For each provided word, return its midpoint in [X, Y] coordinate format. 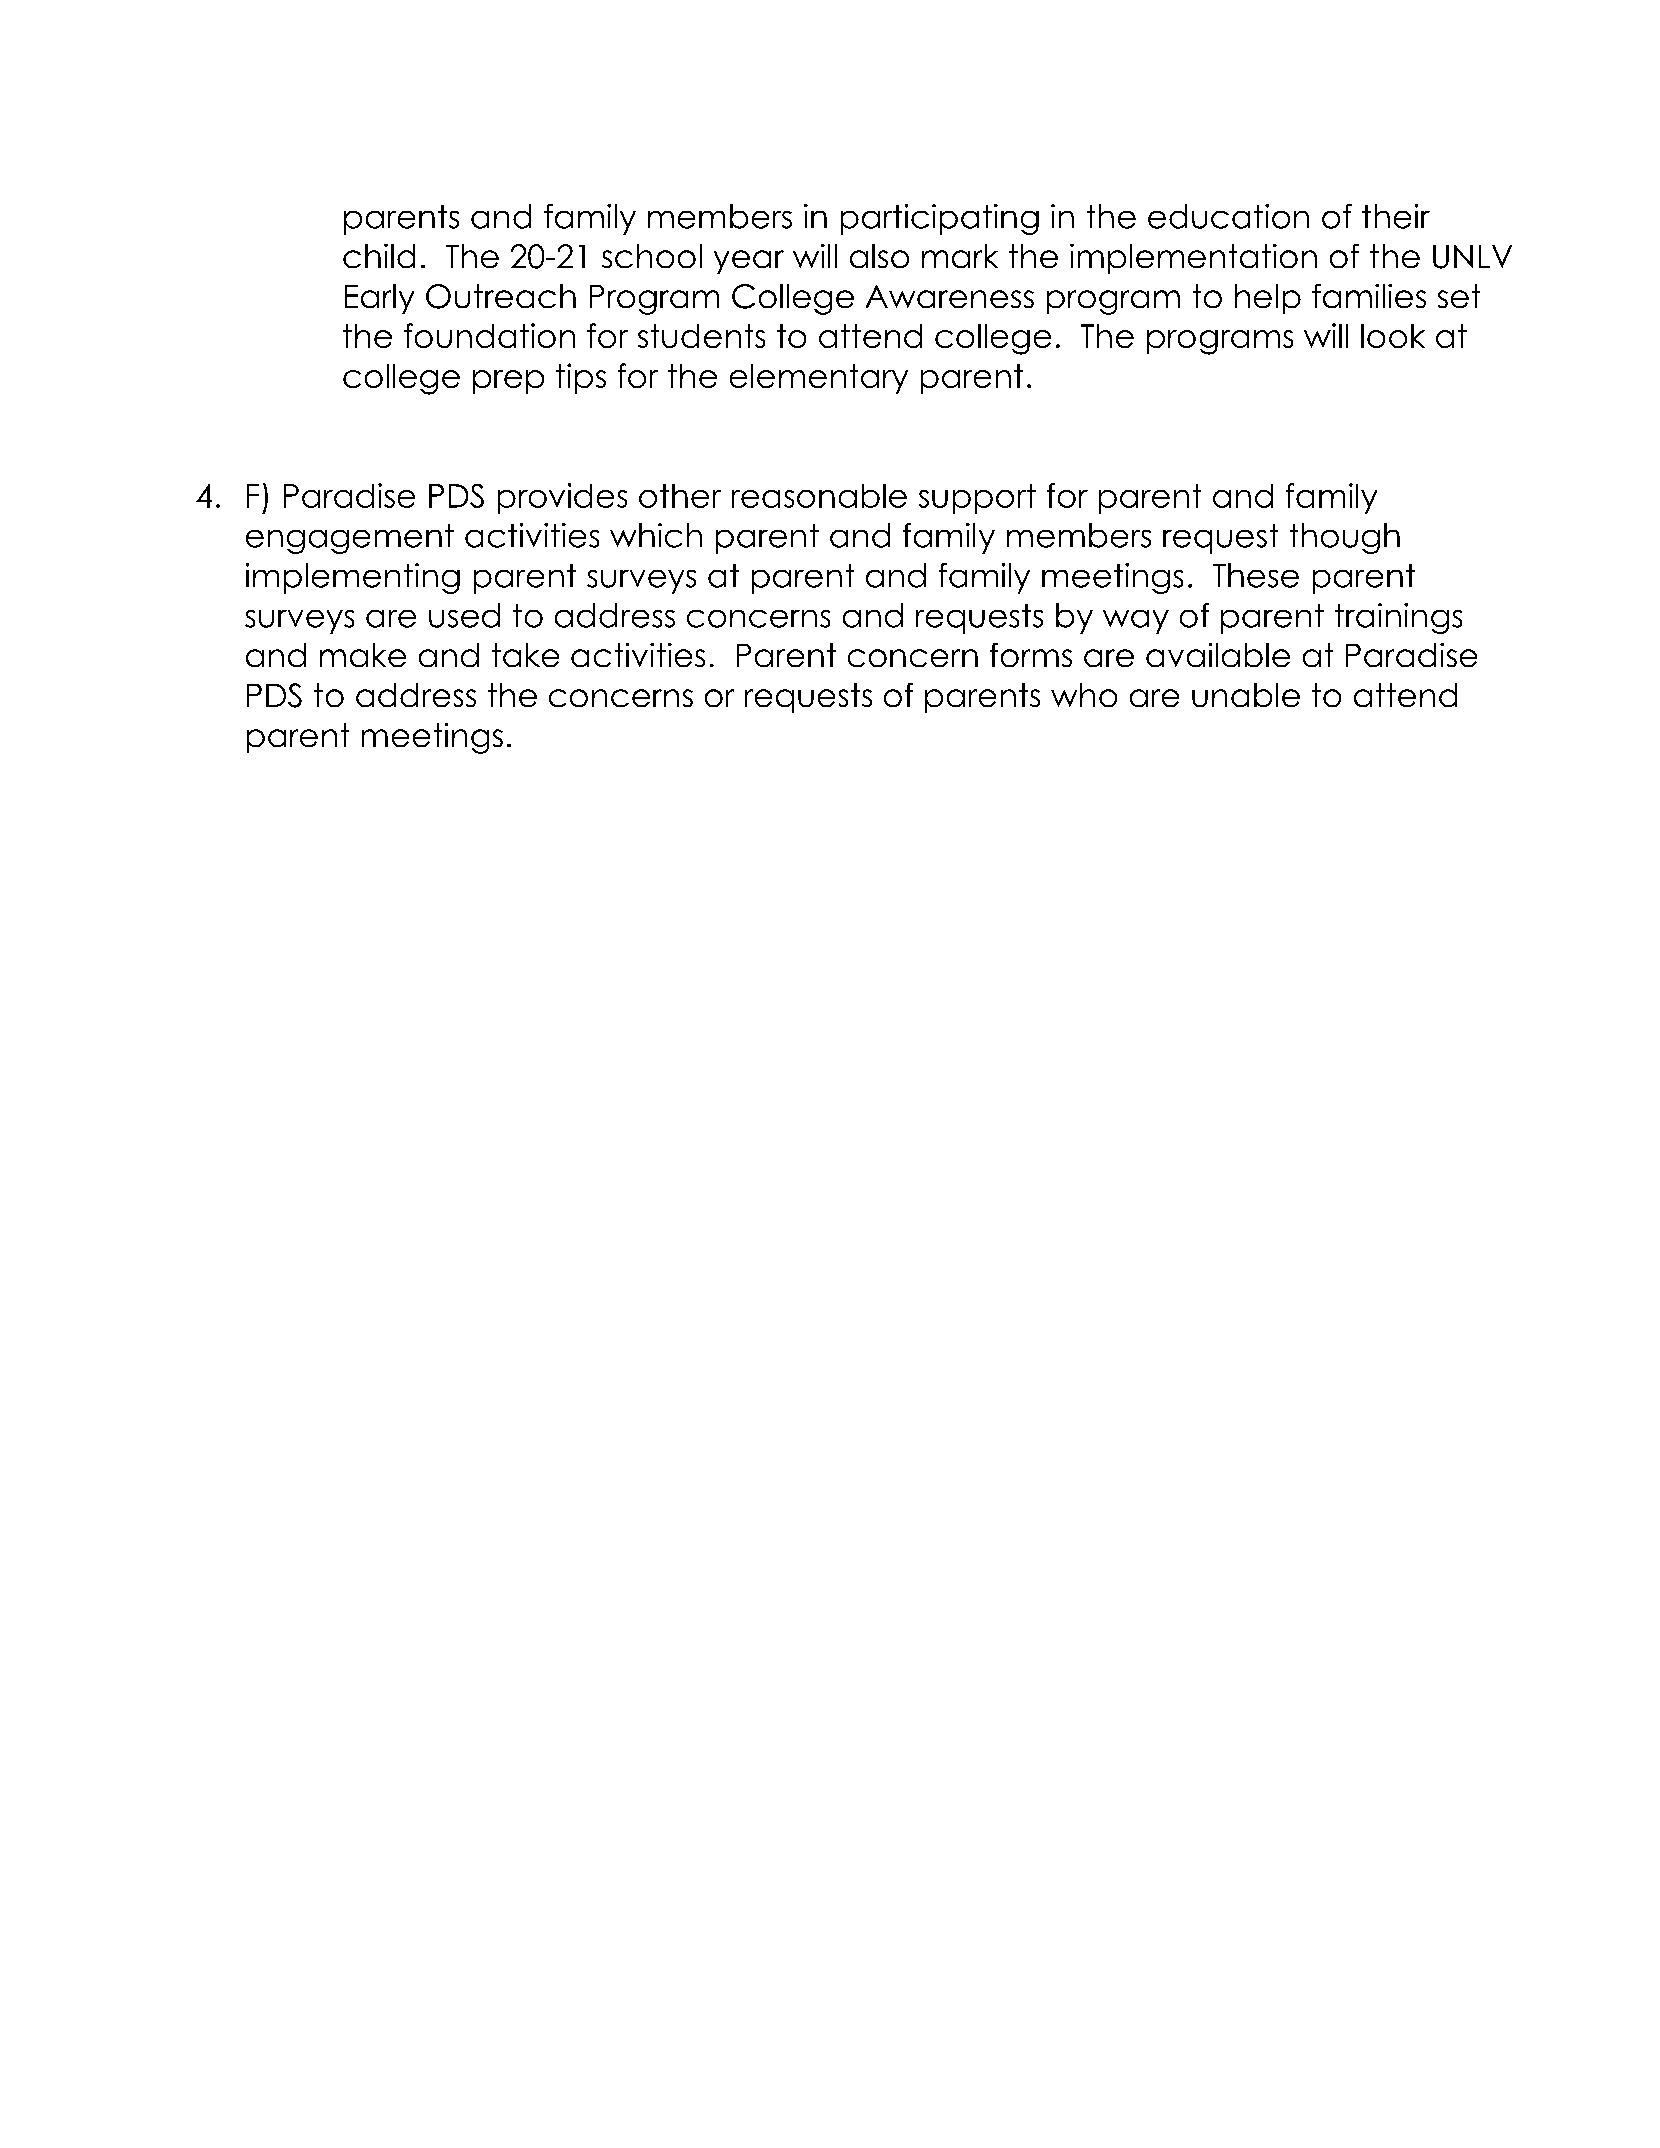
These [1256, 575]
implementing [353, 578]
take [525, 655]
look [1393, 336]
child [379, 256]
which [656, 535]
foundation [489, 335]
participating [940, 219]
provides [562, 498]
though [1345, 538]
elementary [819, 379]
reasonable [819, 496]
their [1396, 216]
